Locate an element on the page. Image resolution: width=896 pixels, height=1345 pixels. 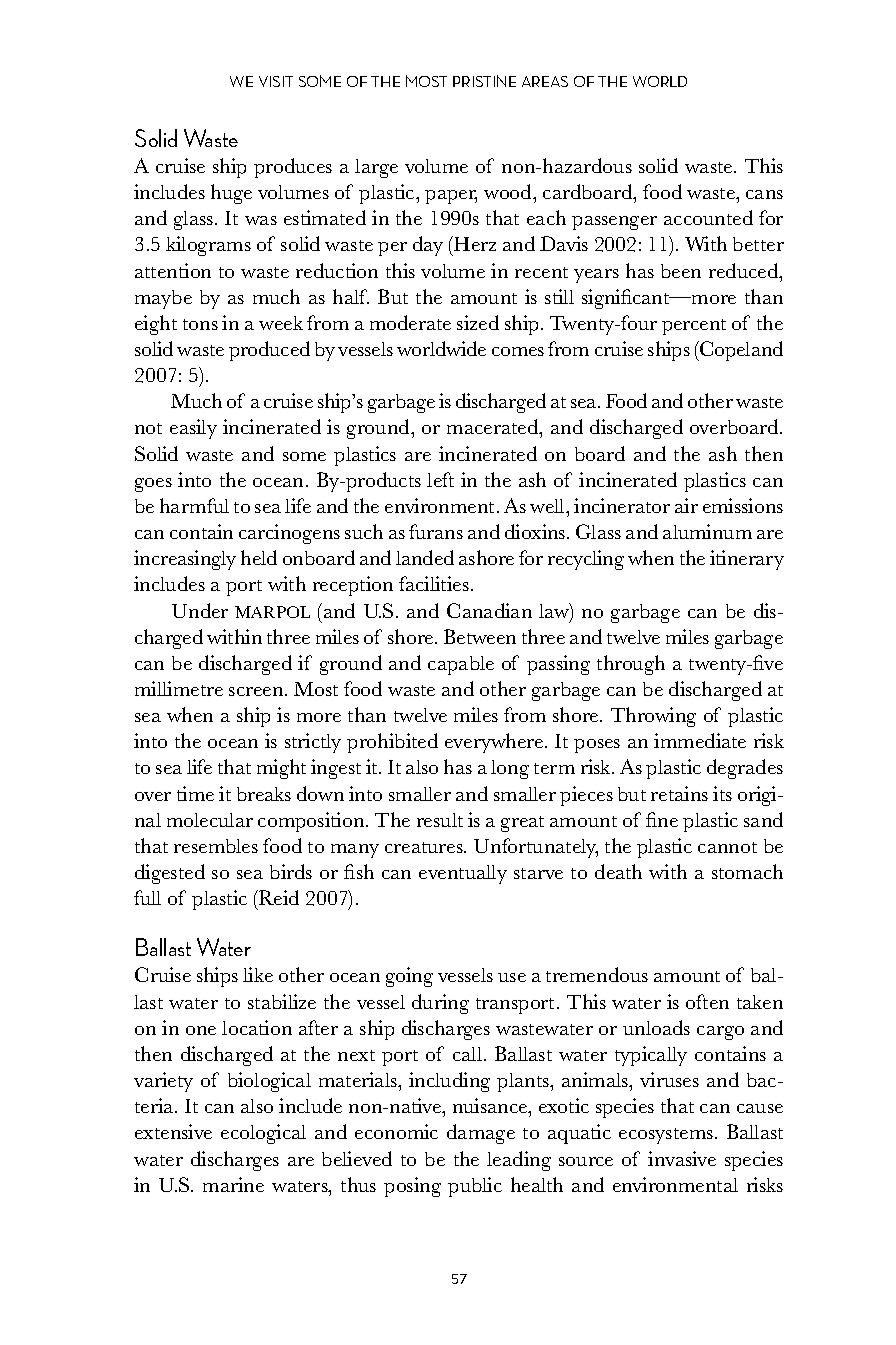
aluminum is located at coordinates (707, 531).
